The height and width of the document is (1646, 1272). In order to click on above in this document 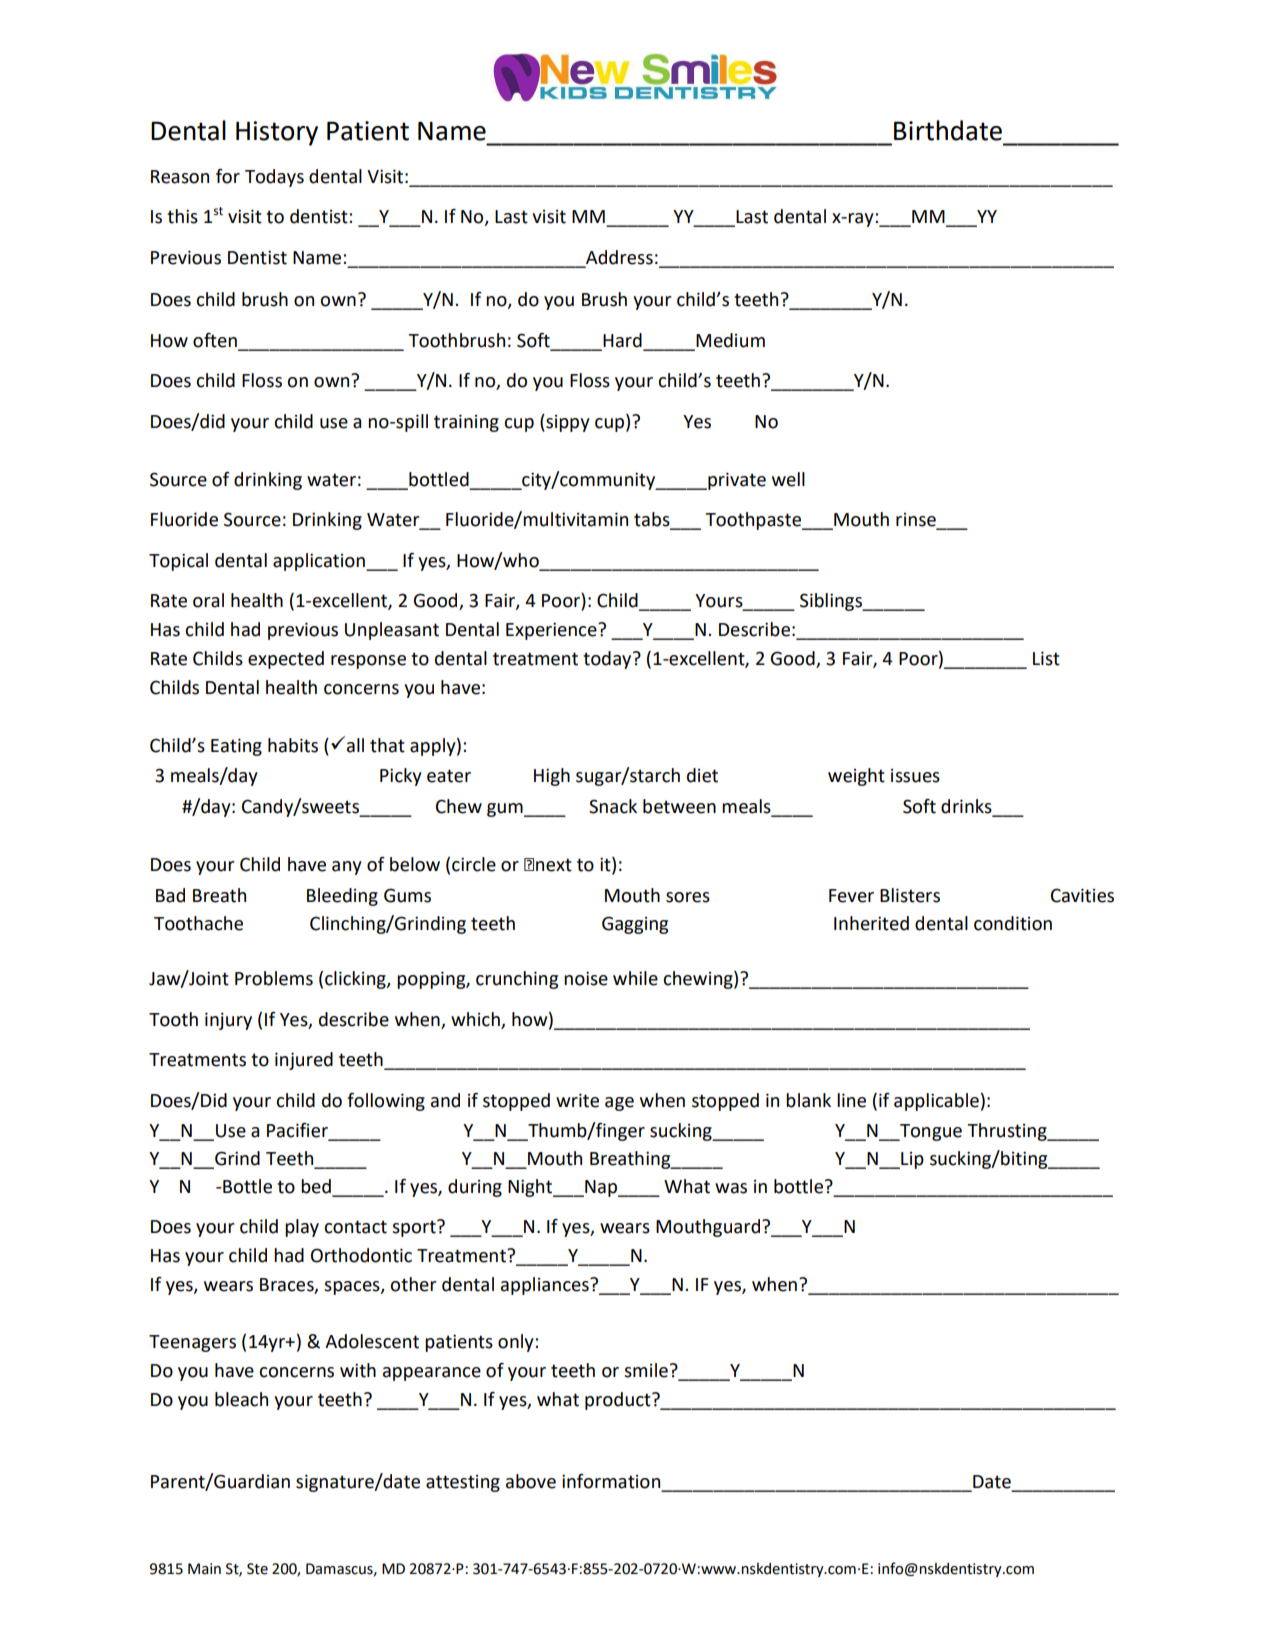, I will do `click(531, 1481)`.
